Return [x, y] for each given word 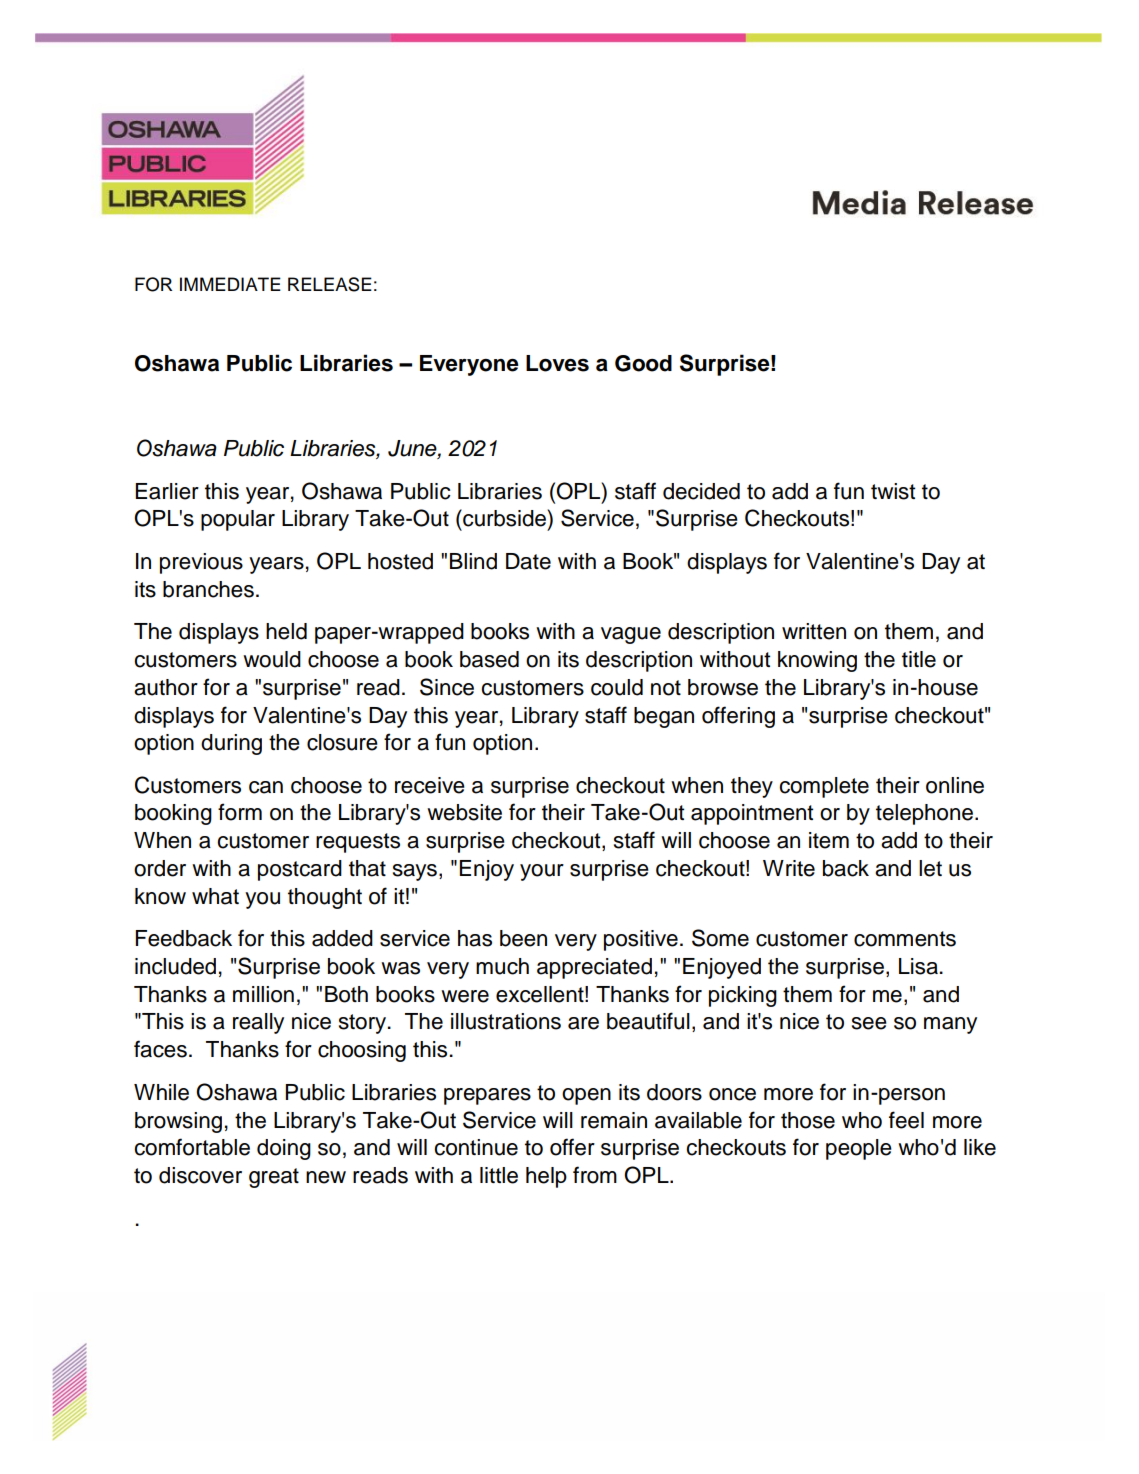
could [617, 687]
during [231, 744]
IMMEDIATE [230, 284]
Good [643, 363]
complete [824, 787]
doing [284, 1149]
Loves [557, 363]
